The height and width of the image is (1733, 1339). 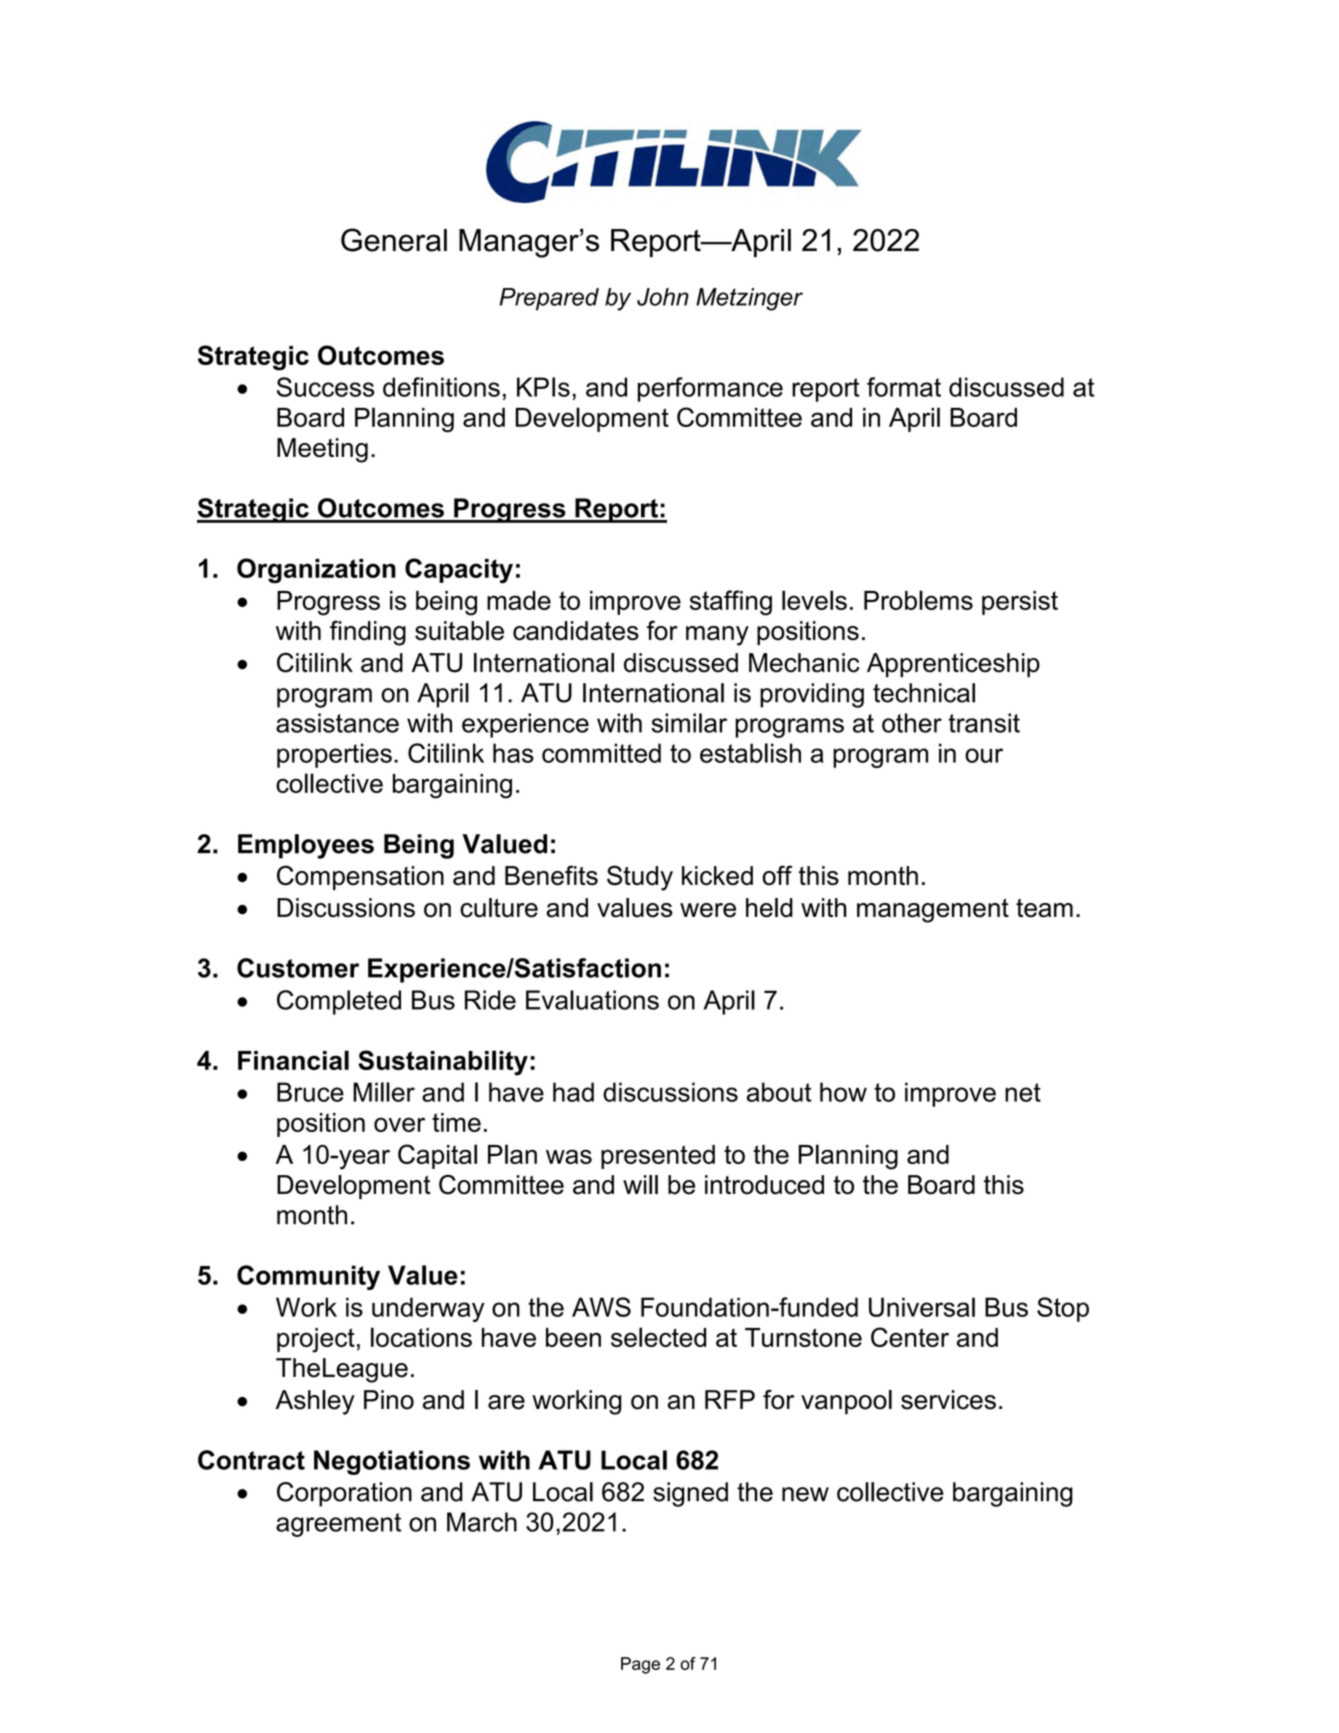 What do you see at coordinates (338, 1525) in the image?
I see `agreement` at bounding box center [338, 1525].
